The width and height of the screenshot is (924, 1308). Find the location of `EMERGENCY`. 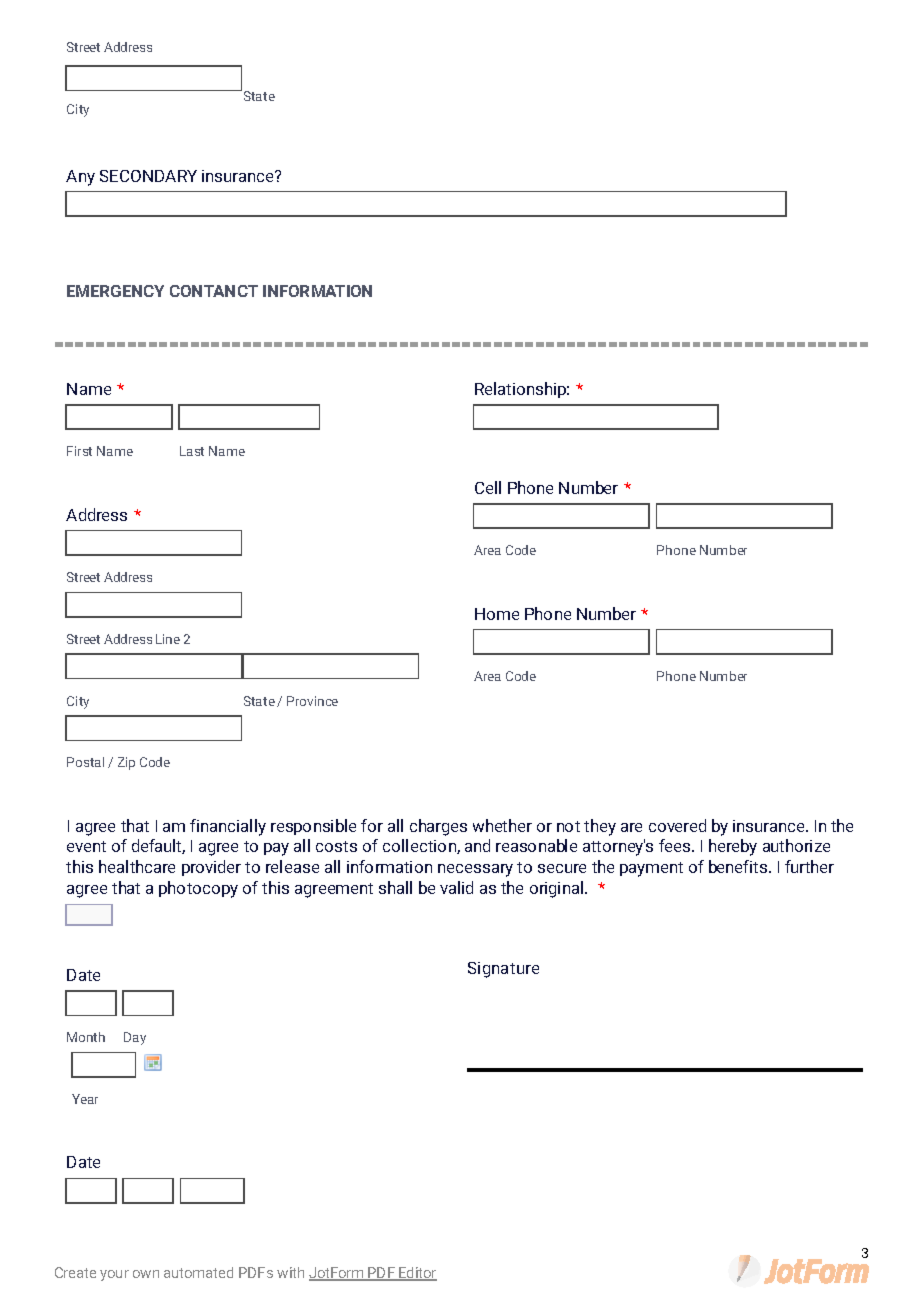

EMERGENCY is located at coordinates (115, 291).
